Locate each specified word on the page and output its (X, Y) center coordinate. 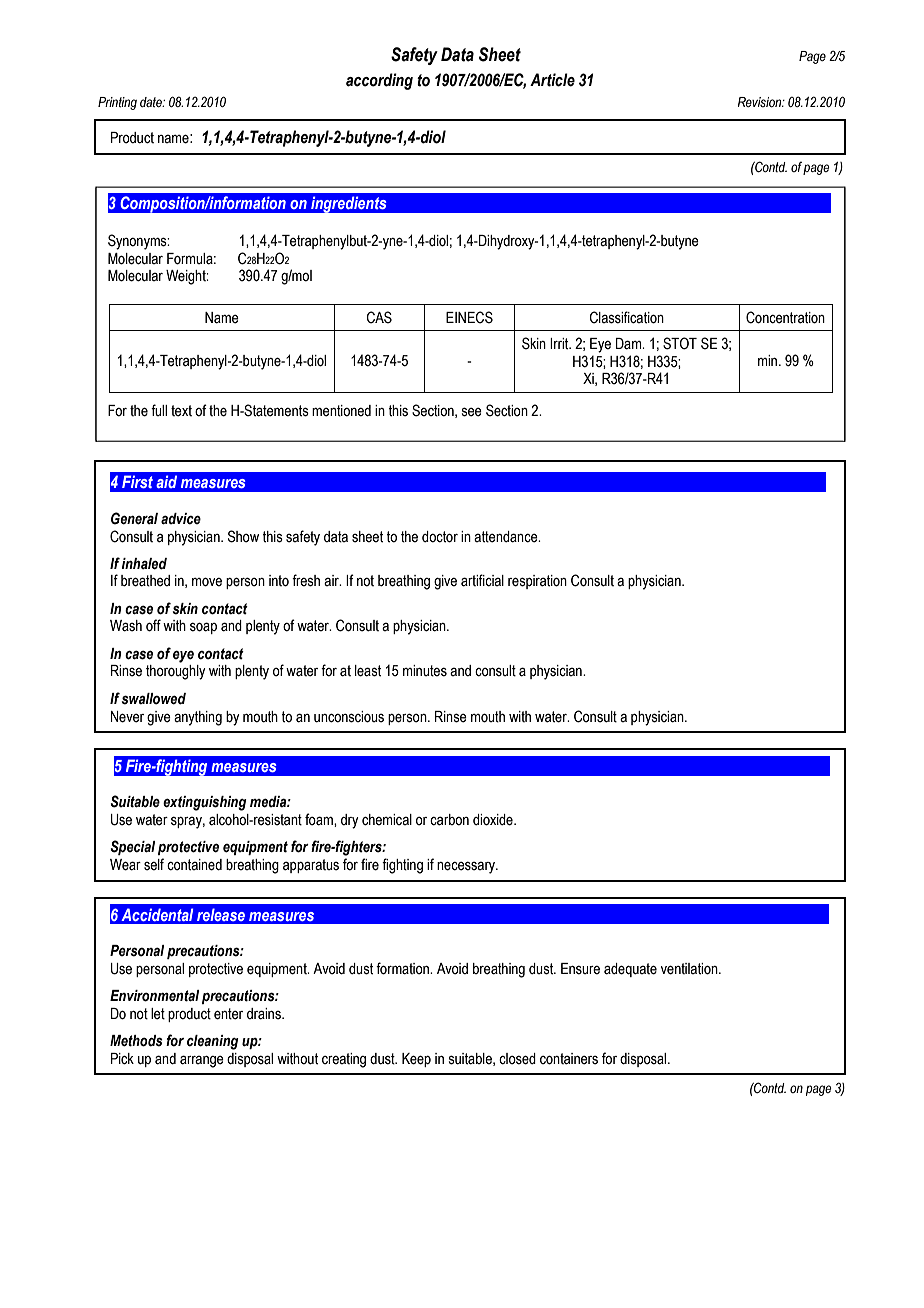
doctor (440, 537)
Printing (117, 103)
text (181, 411)
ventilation (690, 969)
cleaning (213, 1042)
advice (181, 519)
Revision (761, 102)
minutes (425, 671)
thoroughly (176, 672)
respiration (537, 582)
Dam (630, 344)
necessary (467, 867)
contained (194, 865)
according (379, 81)
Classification (627, 317)
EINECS (469, 317)
